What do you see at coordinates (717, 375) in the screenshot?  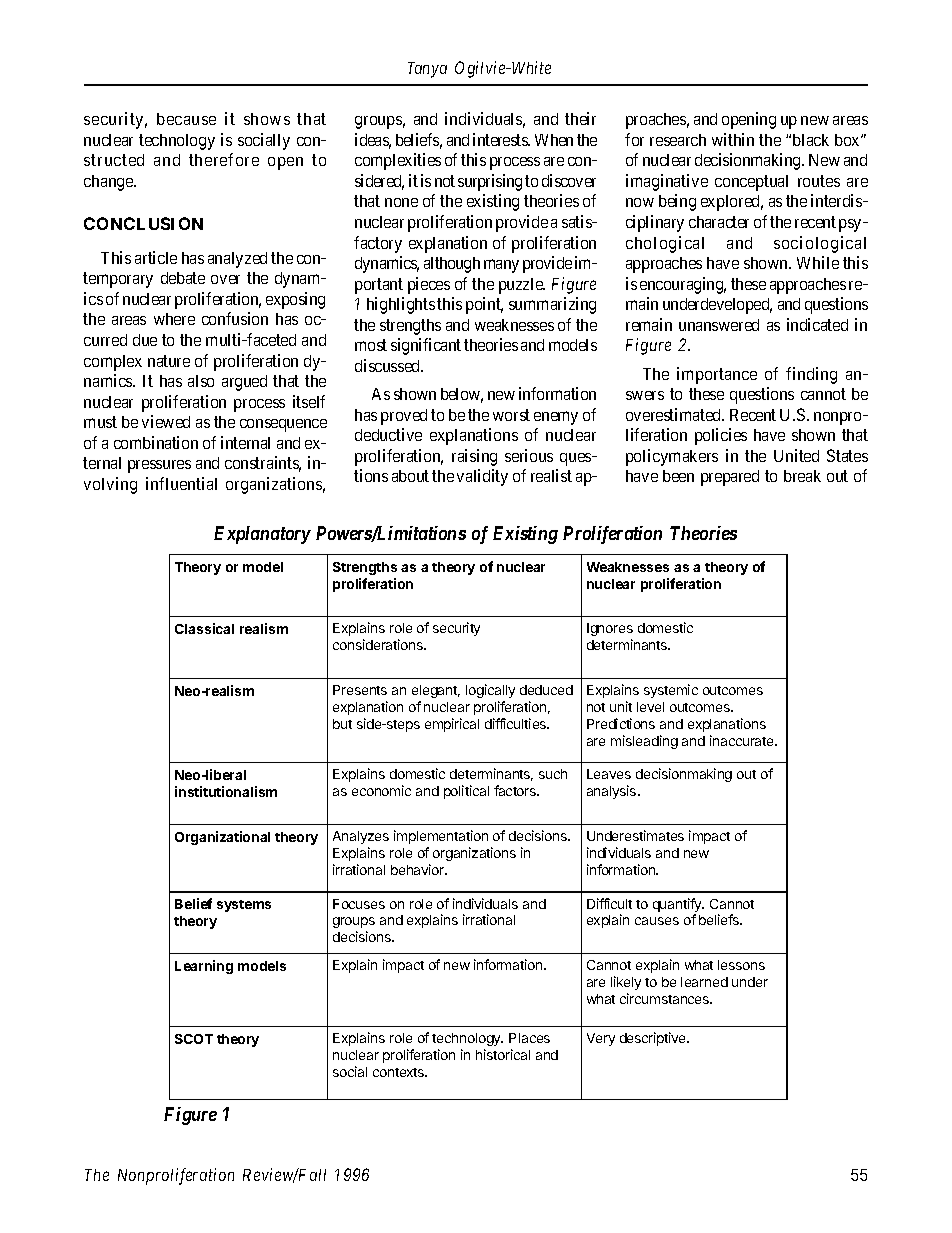 I see `importance` at bounding box center [717, 375].
